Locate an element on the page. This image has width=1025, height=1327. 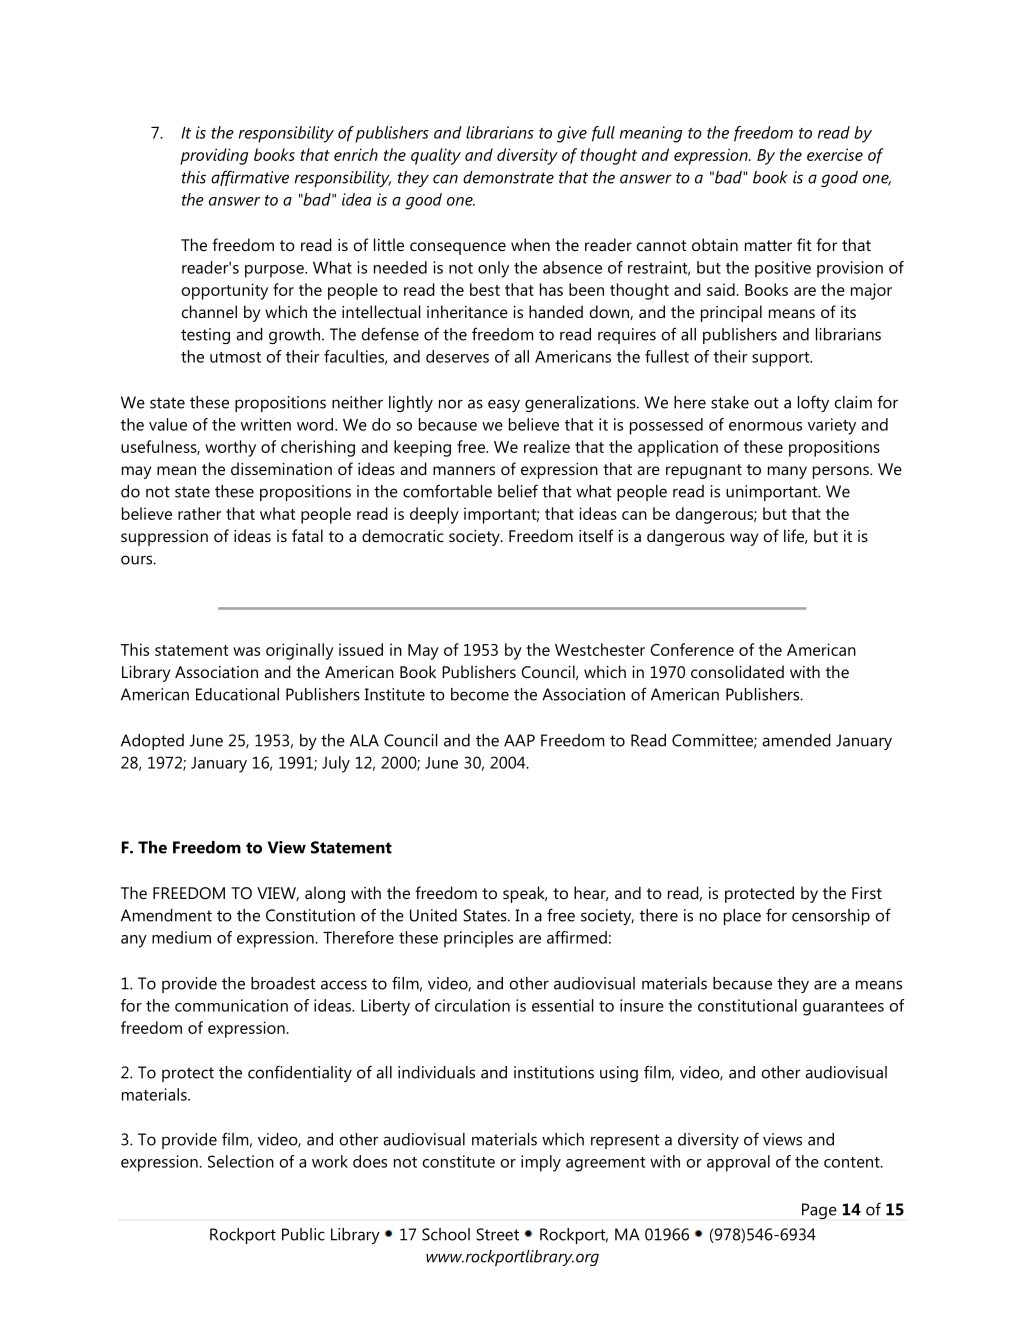
demonstrate is located at coordinates (508, 177).
